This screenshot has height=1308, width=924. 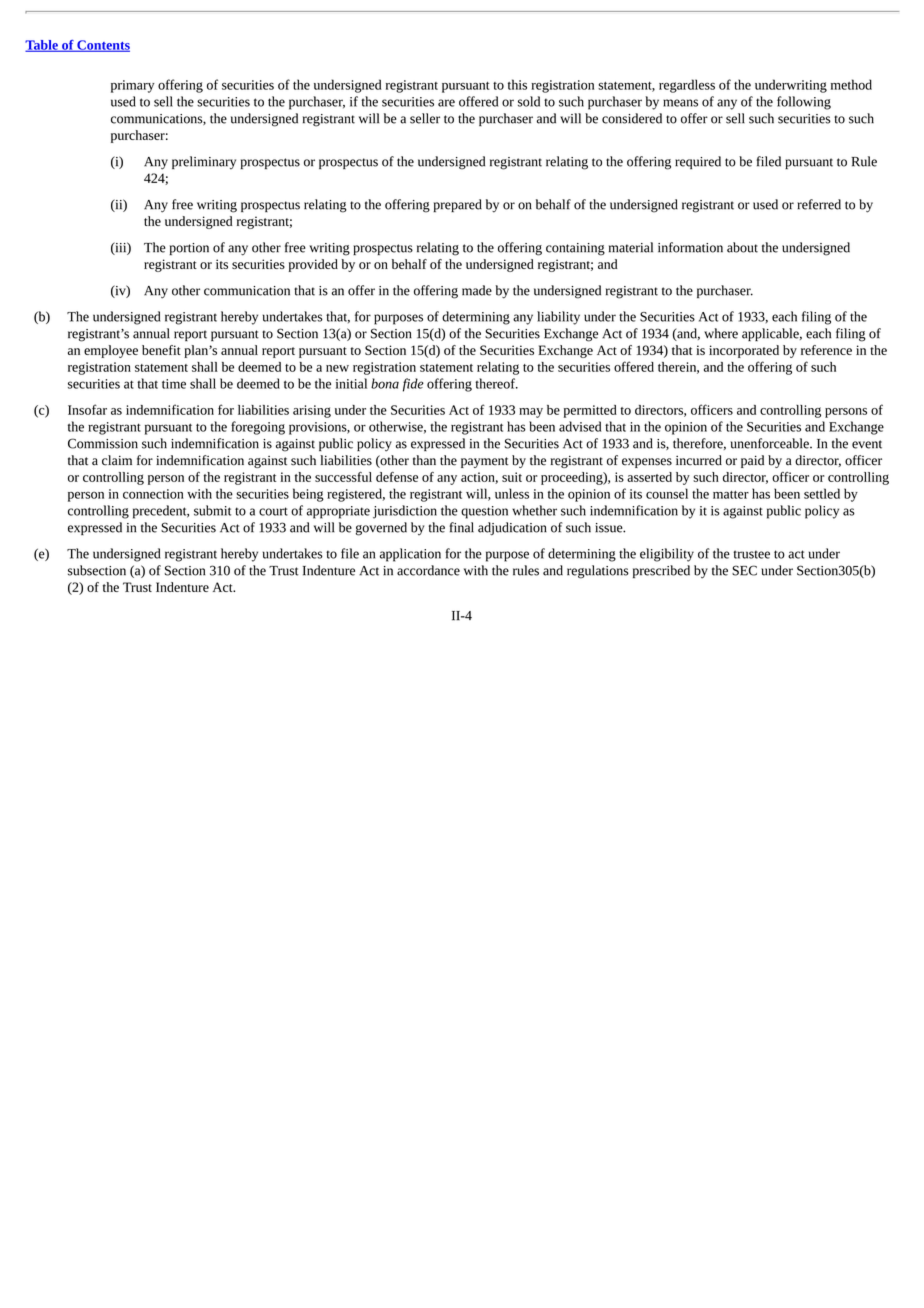 What do you see at coordinates (189, 249) in the screenshot?
I see `portion` at bounding box center [189, 249].
